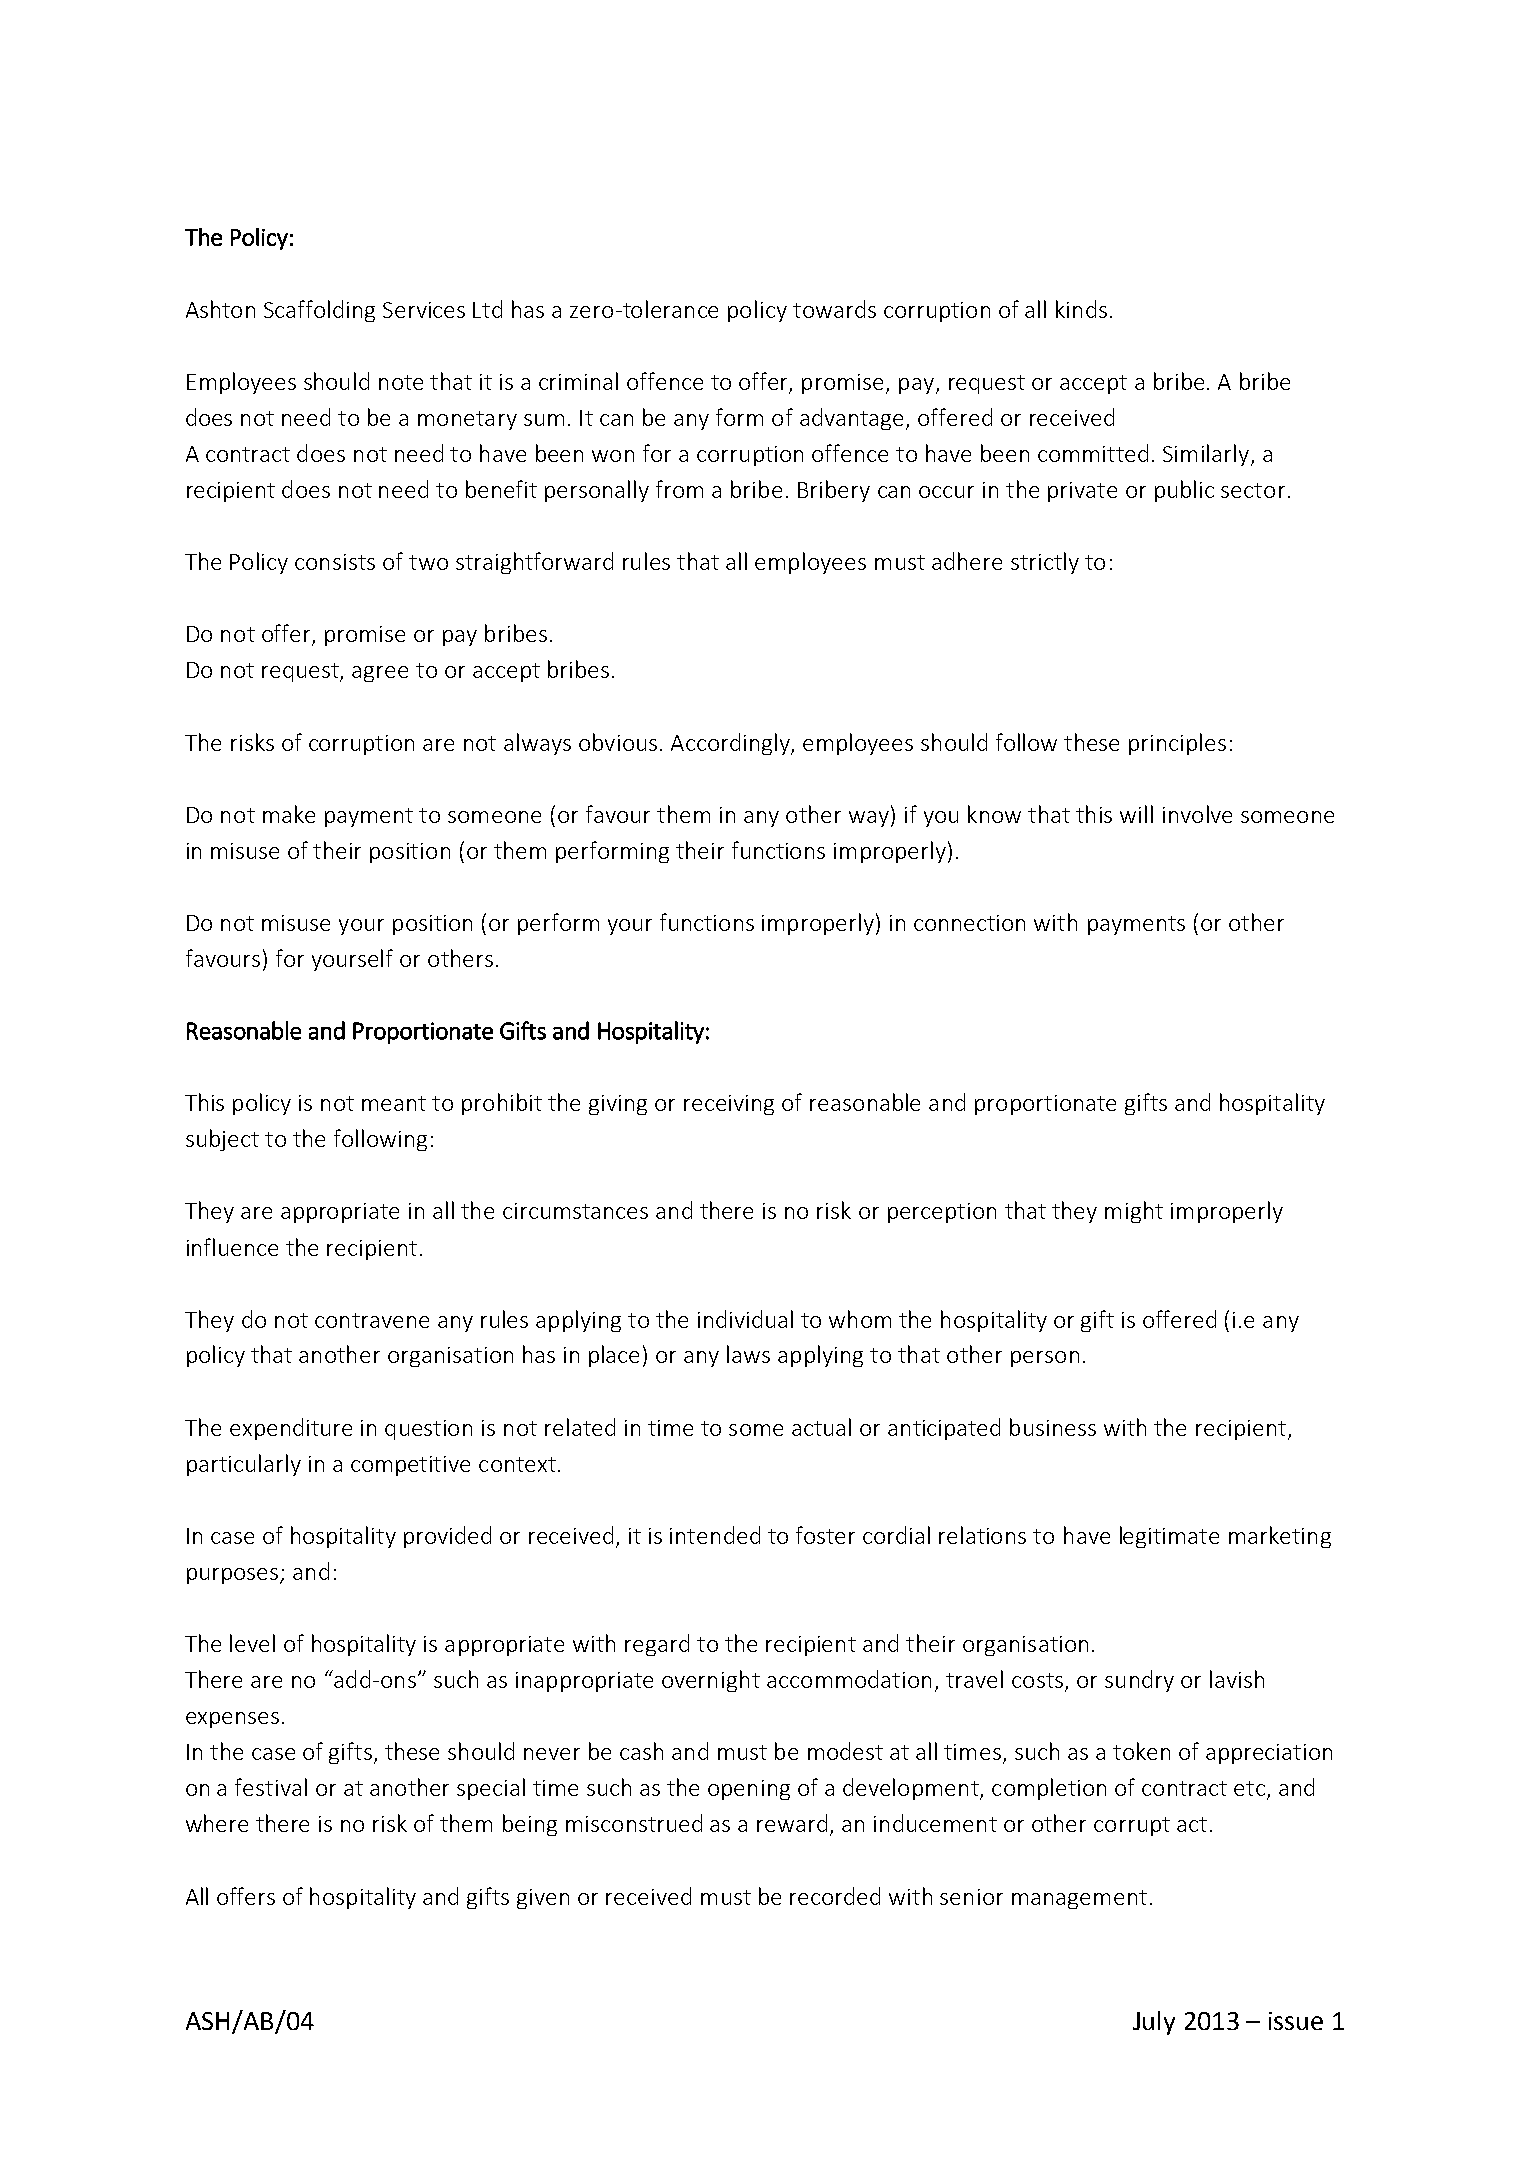 This screenshot has width=1530, height=2163. What do you see at coordinates (821, 1427) in the screenshot?
I see `actual` at bounding box center [821, 1427].
